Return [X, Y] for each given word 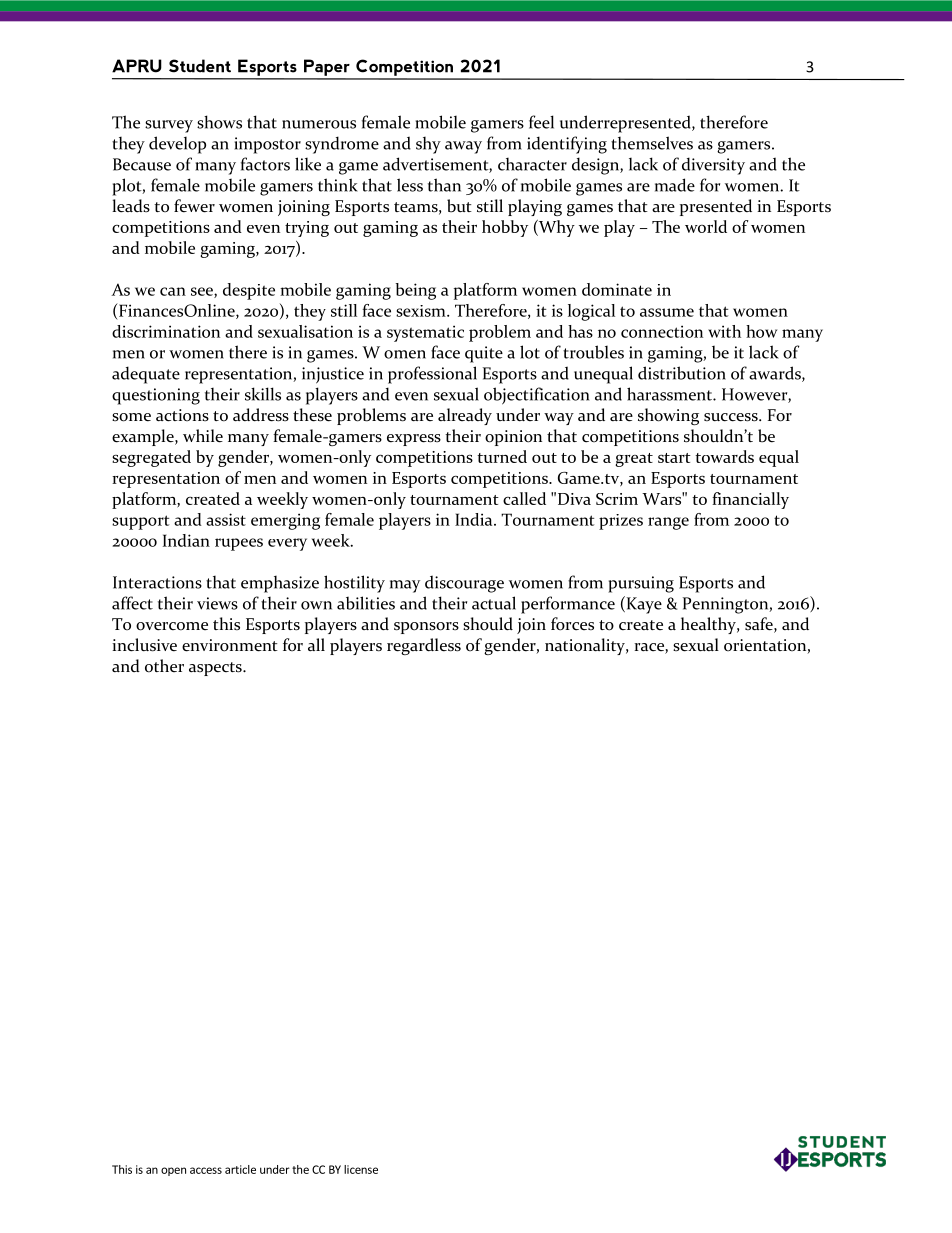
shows [219, 122]
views [217, 603]
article [240, 1169]
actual [494, 603]
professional [432, 375]
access [206, 1170]
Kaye [643, 605]
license [361, 1169]
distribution [682, 373]
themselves [652, 143]
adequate [146, 375]
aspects [216, 669]
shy [428, 145]
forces [572, 624]
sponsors [426, 628]
